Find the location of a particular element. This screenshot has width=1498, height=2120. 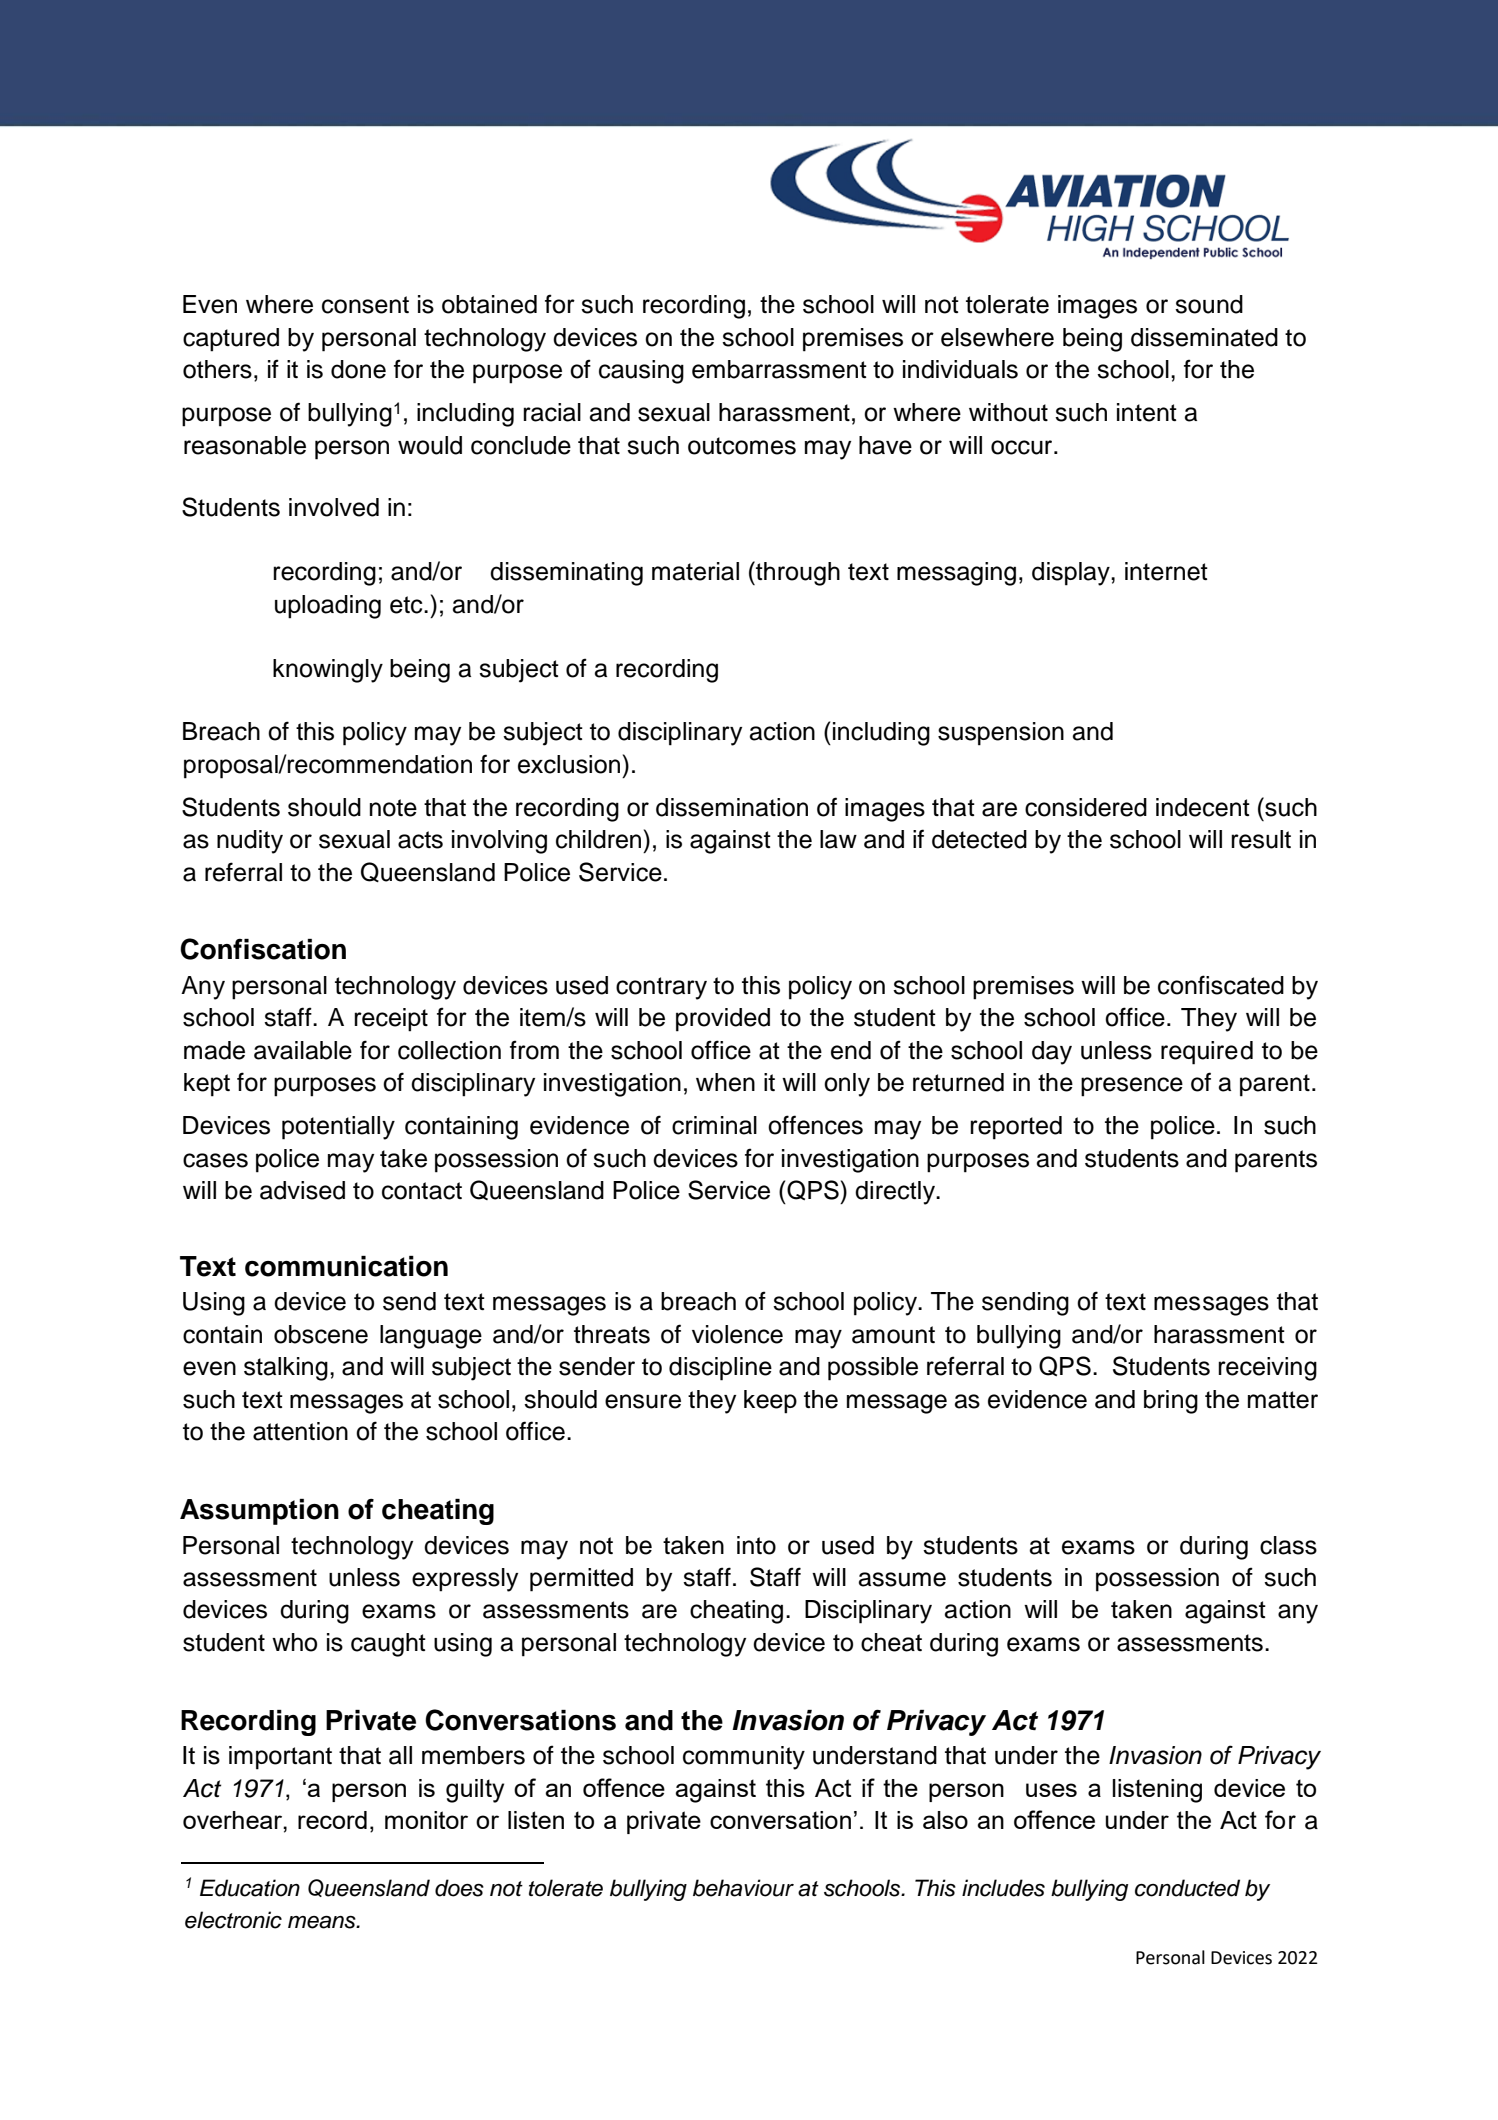

Assumption is located at coordinates (259, 1512).
